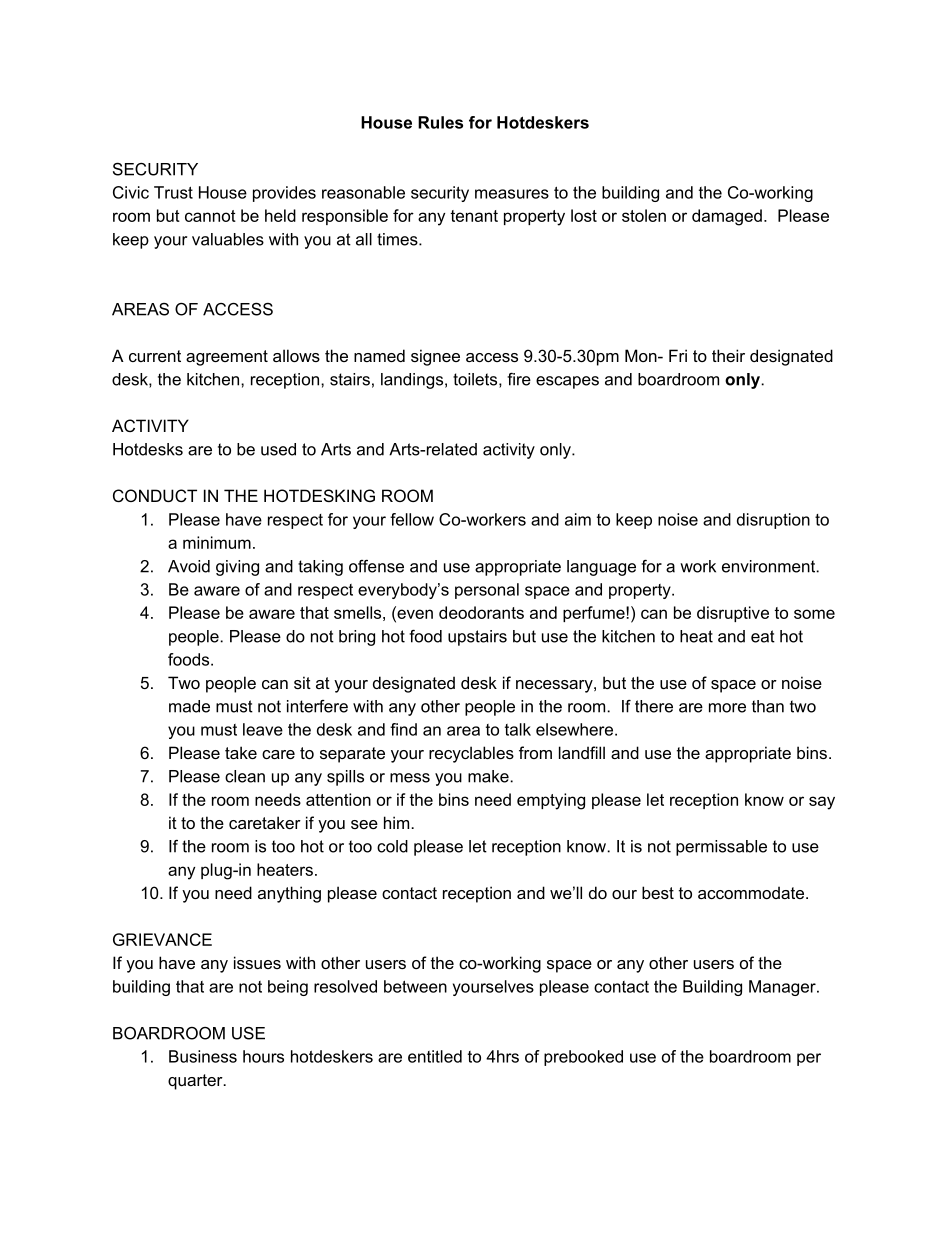 The height and width of the document is (1233, 952). Describe the element at coordinates (783, 988) in the document. I see `Manager` at that location.
